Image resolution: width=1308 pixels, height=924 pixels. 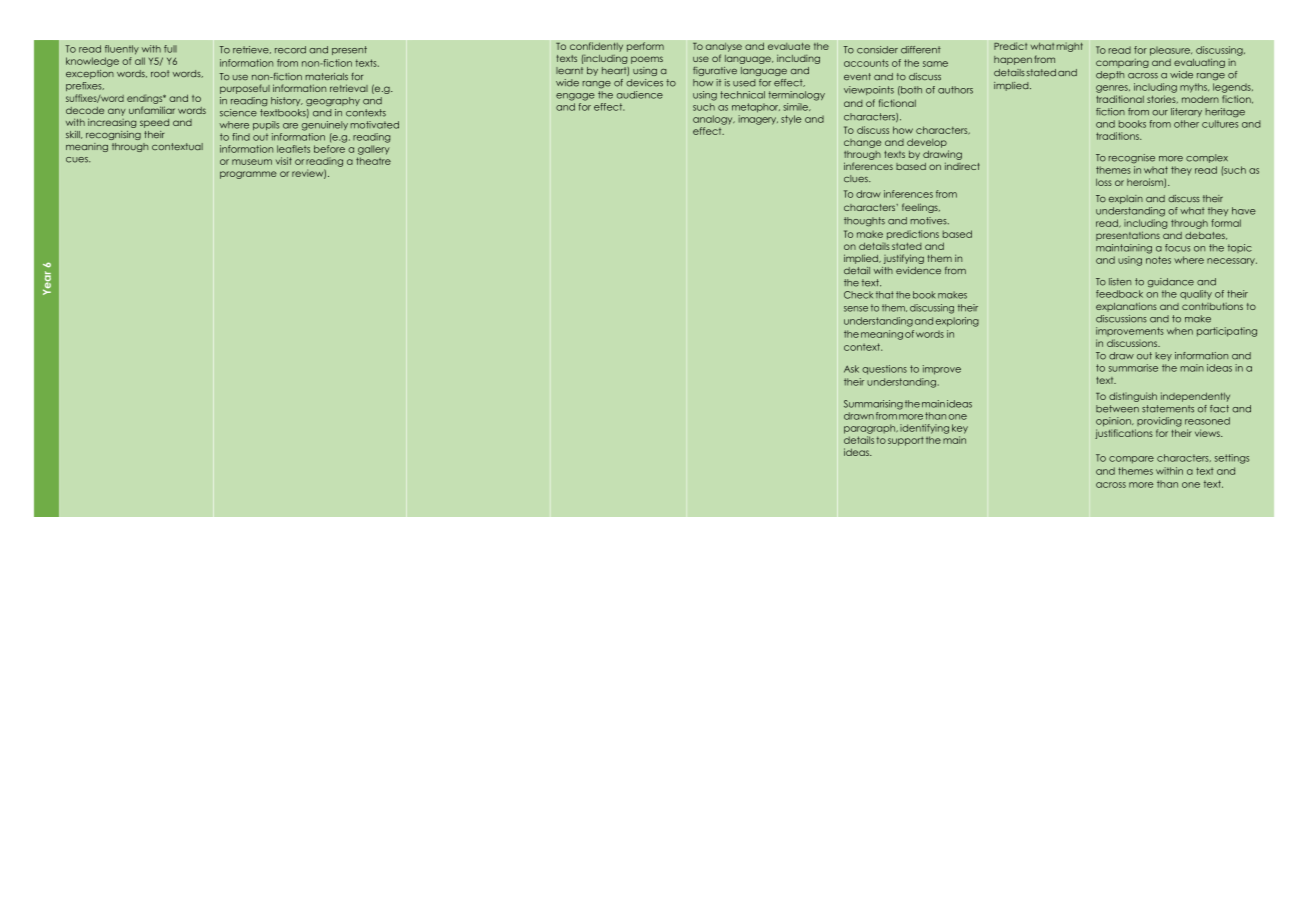 I want to click on paragraph, so click(x=871, y=429).
